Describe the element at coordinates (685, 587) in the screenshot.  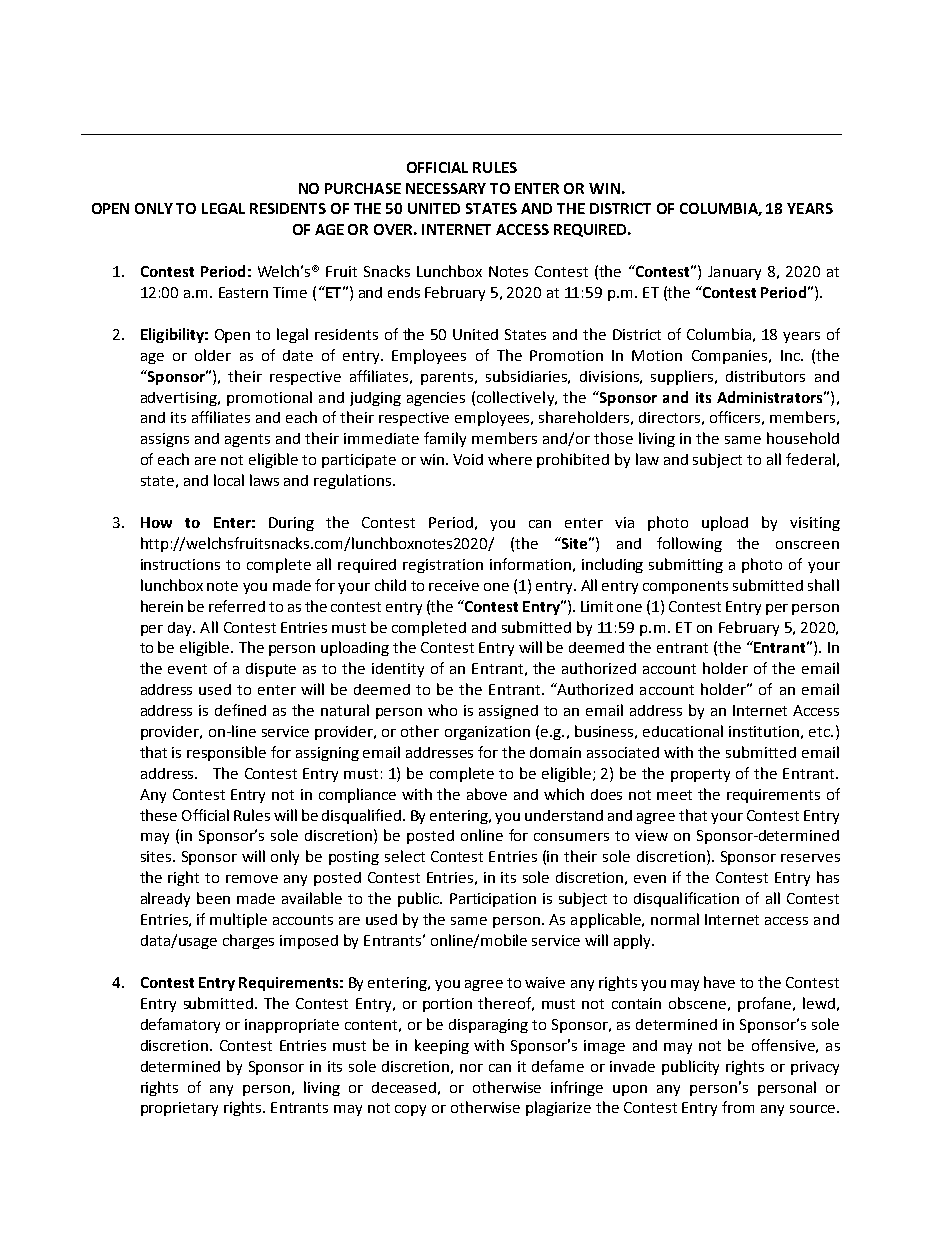
I see `components` at that location.
